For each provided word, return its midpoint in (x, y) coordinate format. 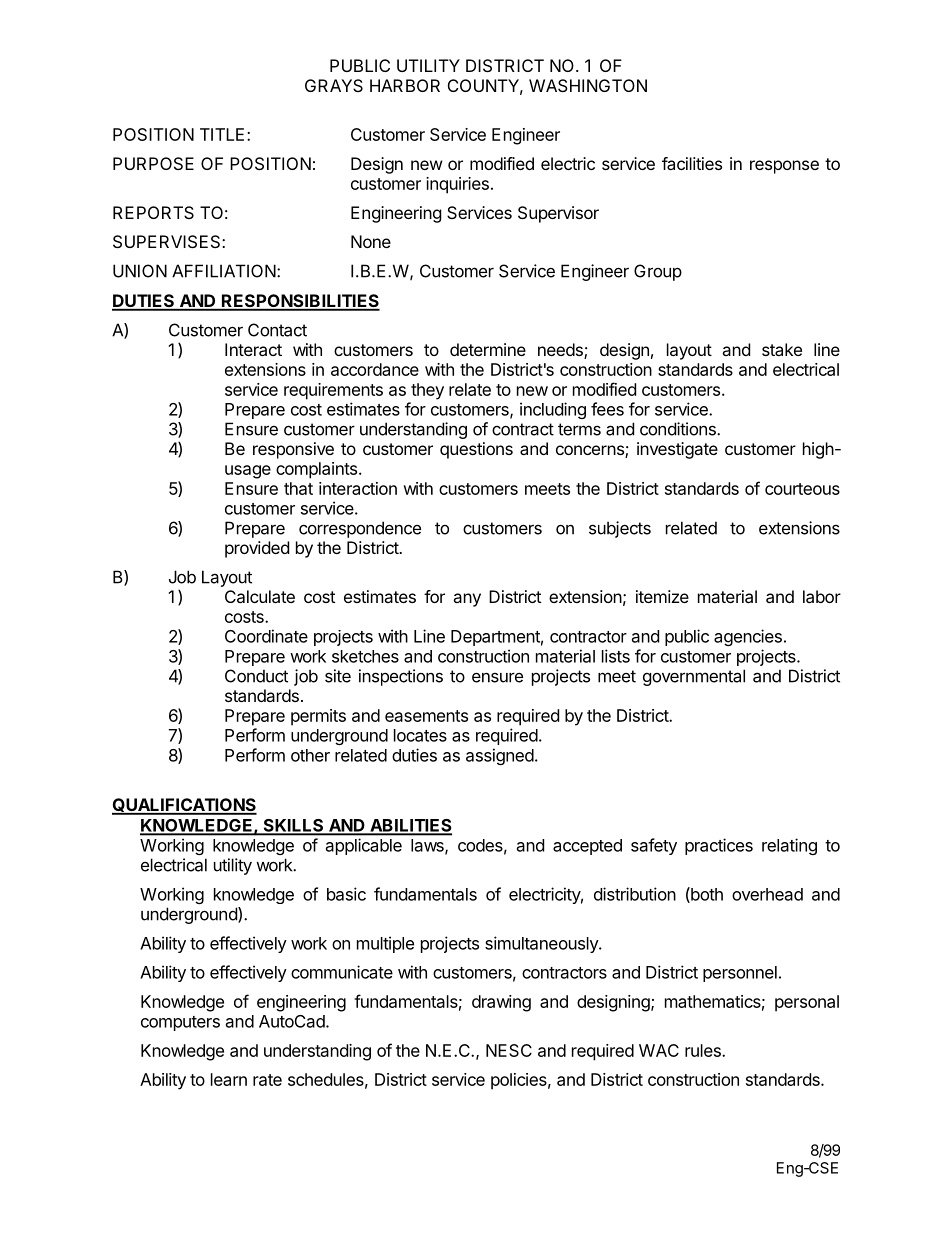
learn (229, 1079)
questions (476, 450)
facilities (692, 163)
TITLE (222, 134)
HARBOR (405, 85)
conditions (679, 429)
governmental (694, 677)
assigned (500, 756)
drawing (501, 1003)
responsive (293, 450)
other (310, 755)
